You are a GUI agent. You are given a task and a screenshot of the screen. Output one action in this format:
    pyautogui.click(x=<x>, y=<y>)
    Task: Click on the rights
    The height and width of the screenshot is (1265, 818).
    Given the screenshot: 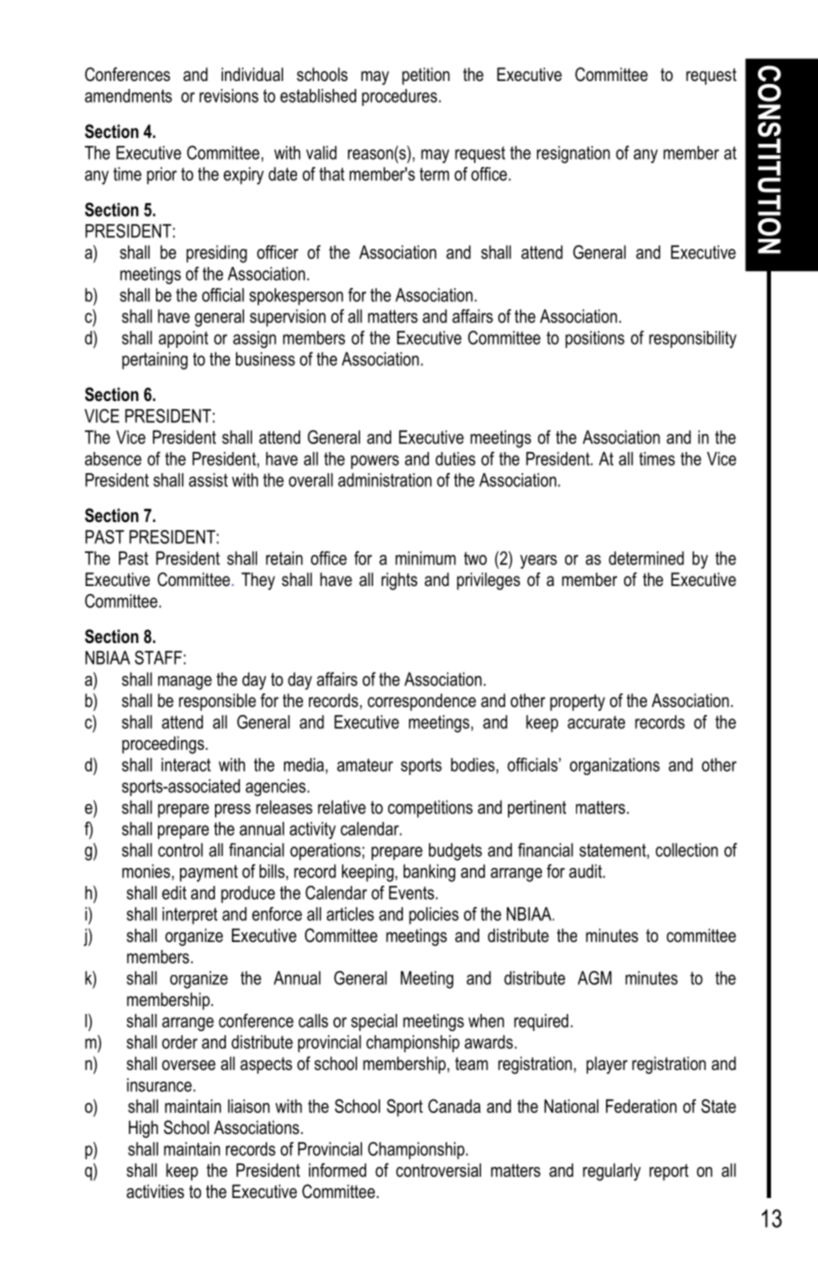 What is the action you would take?
    pyautogui.click(x=399, y=581)
